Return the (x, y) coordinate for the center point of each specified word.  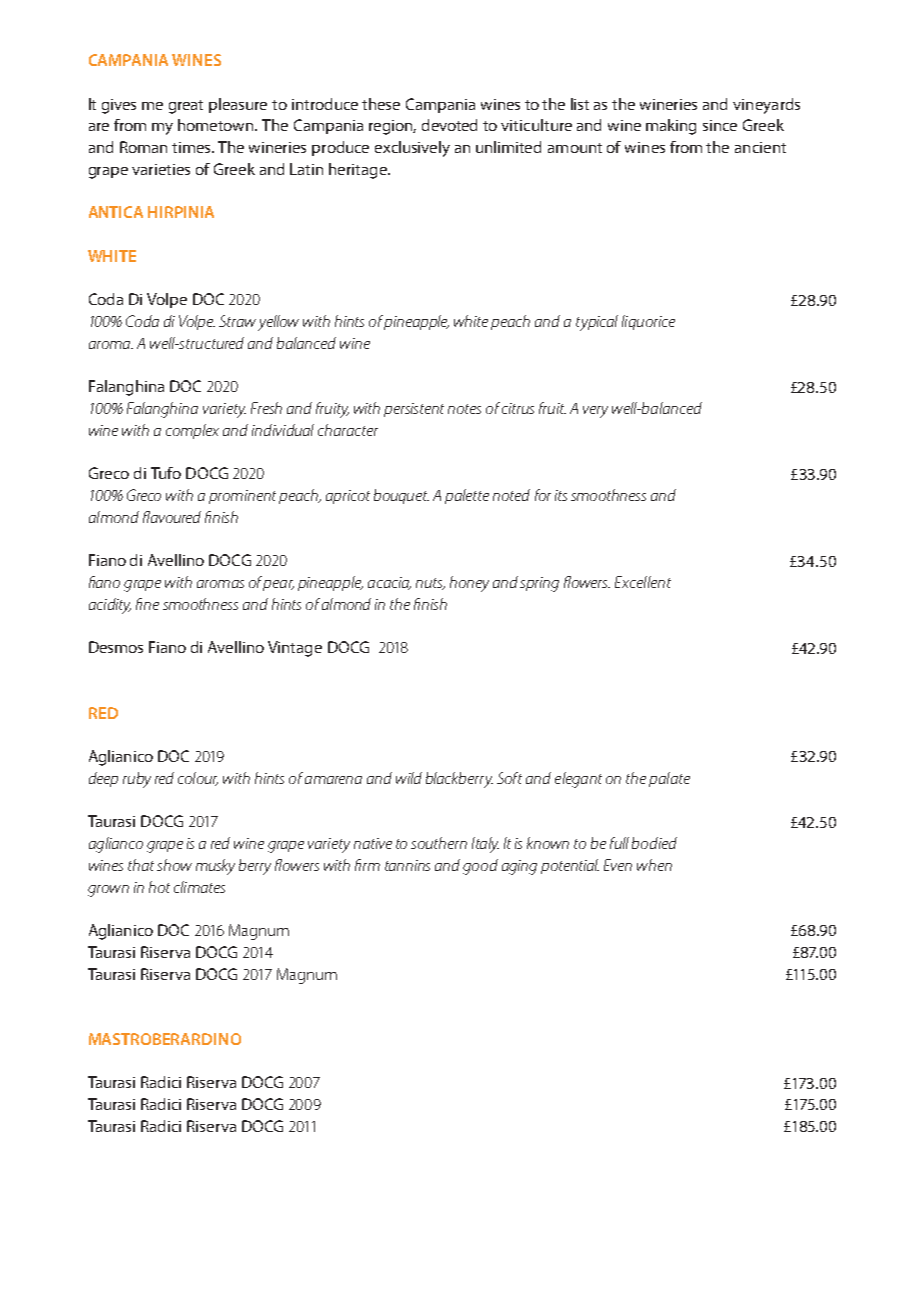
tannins (407, 865)
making (671, 127)
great (186, 107)
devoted (449, 125)
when (654, 865)
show (174, 865)
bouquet (401, 496)
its (561, 495)
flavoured (172, 517)
